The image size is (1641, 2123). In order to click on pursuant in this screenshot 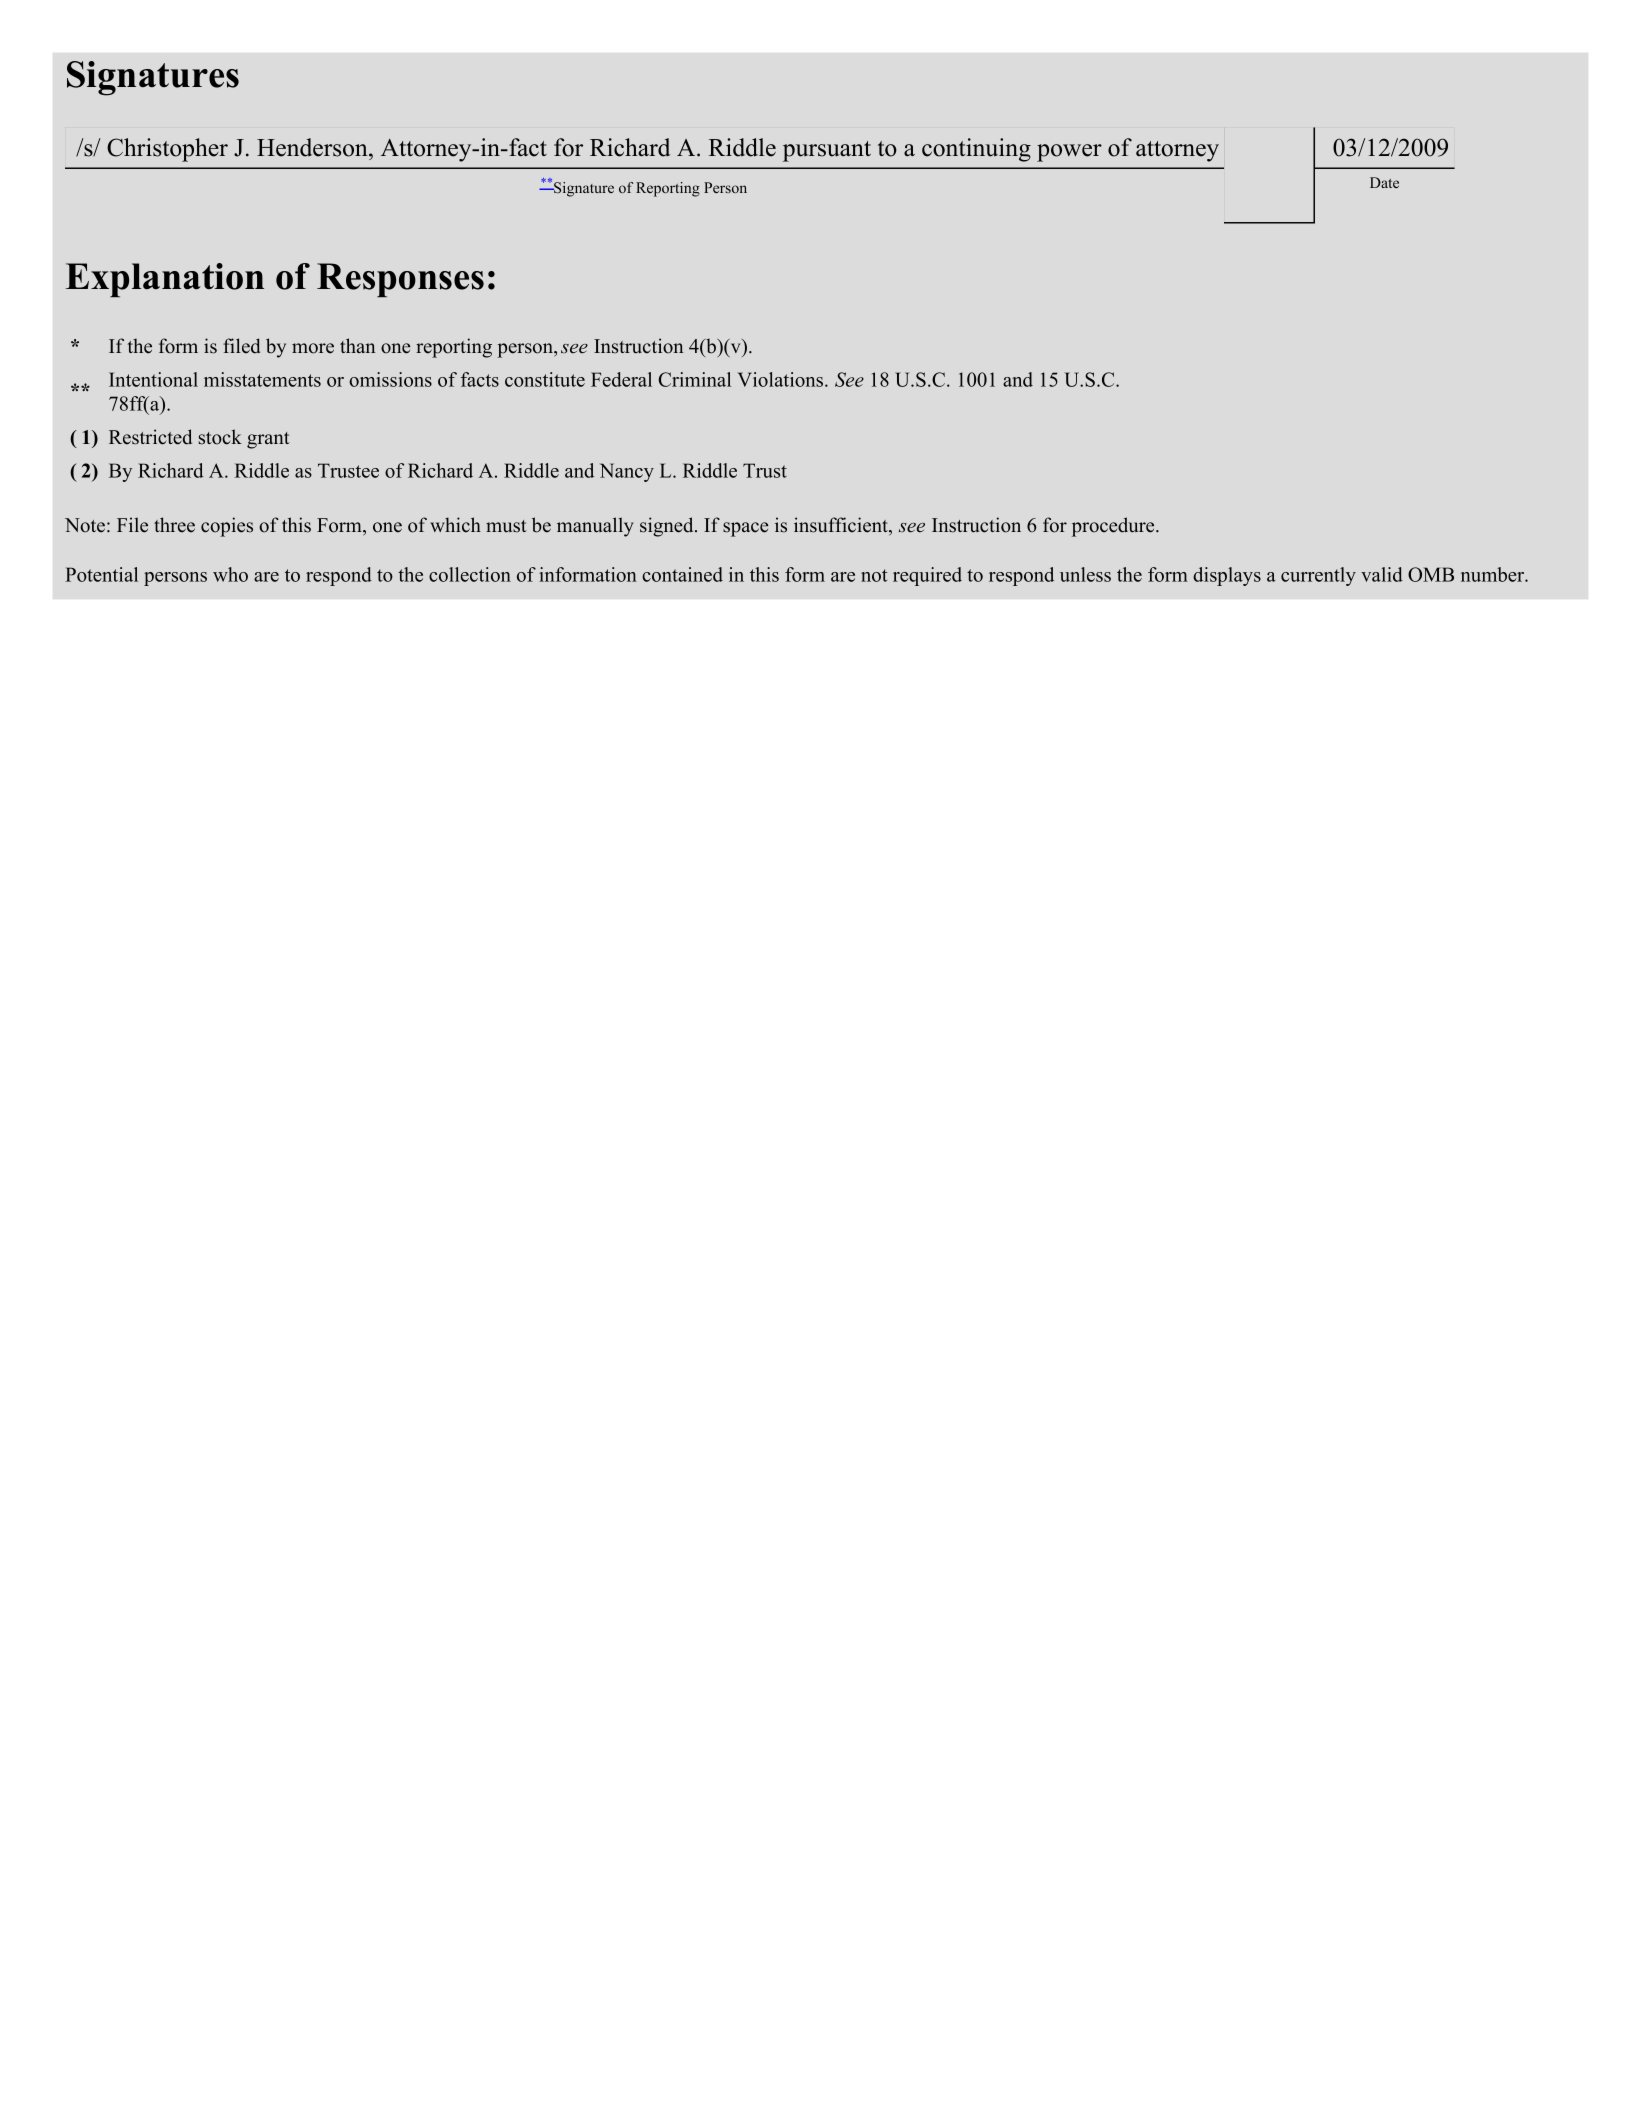, I will do `click(827, 151)`.
